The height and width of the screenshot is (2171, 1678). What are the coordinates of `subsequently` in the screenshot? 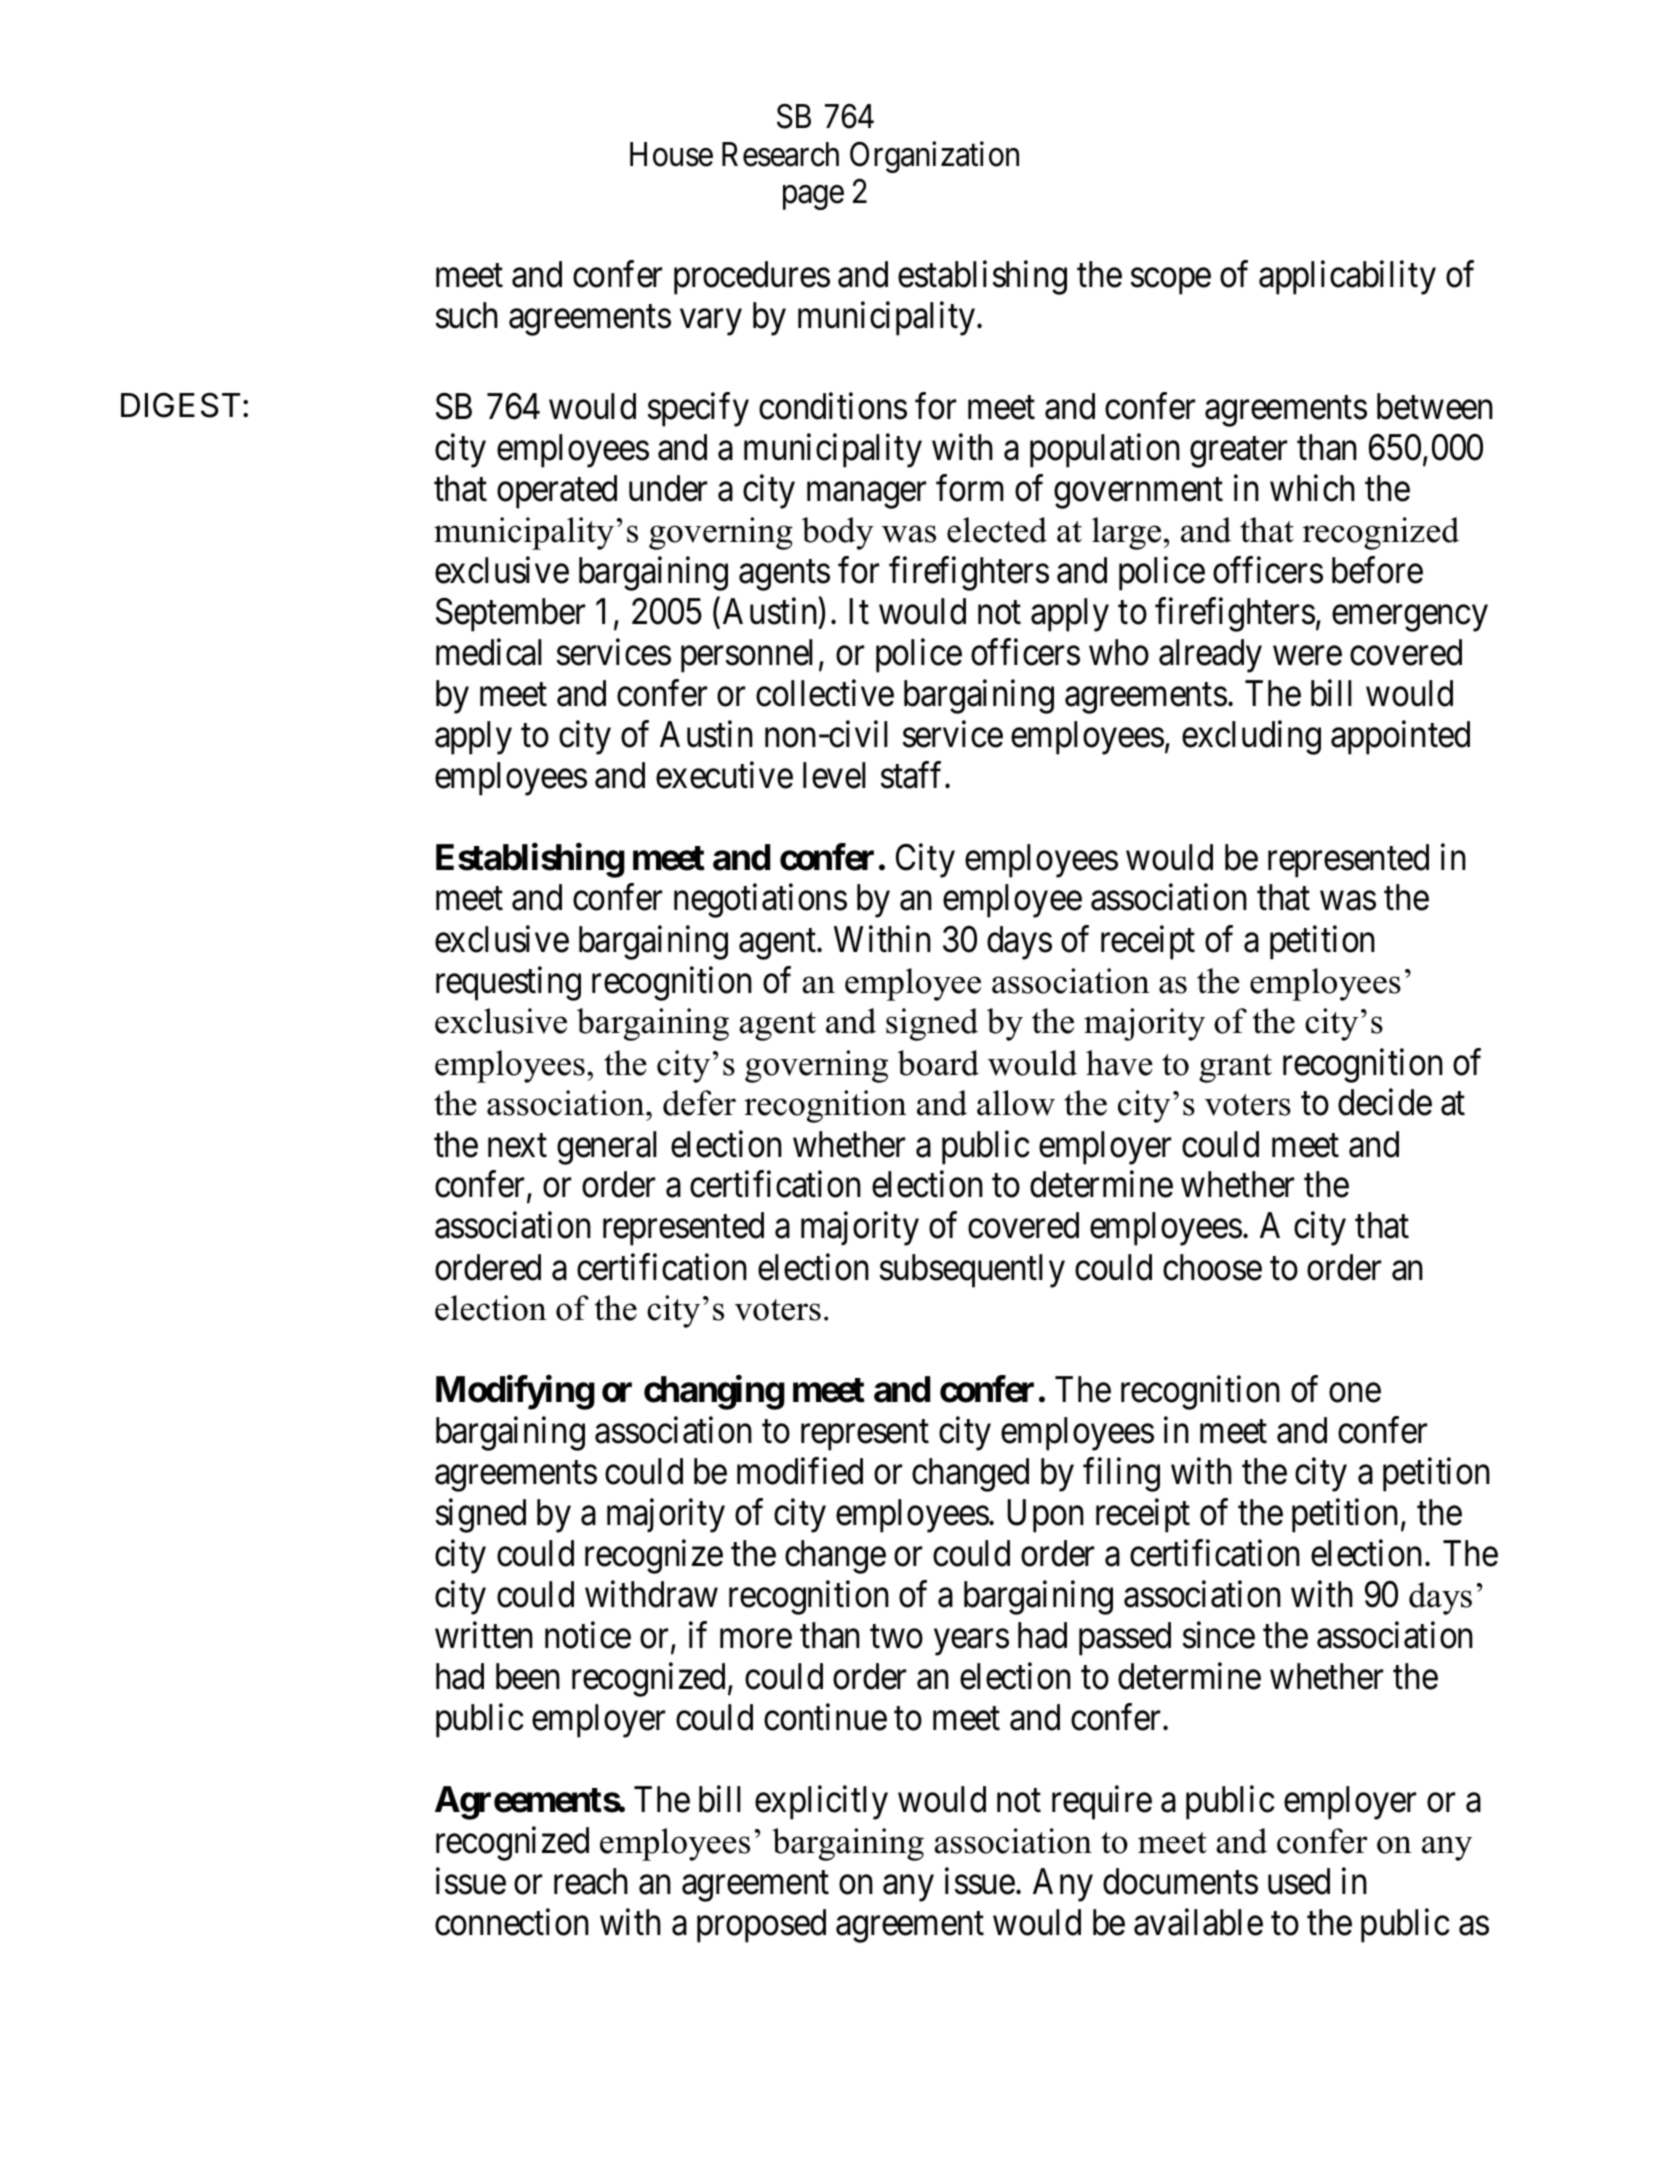 It's located at (972, 1271).
